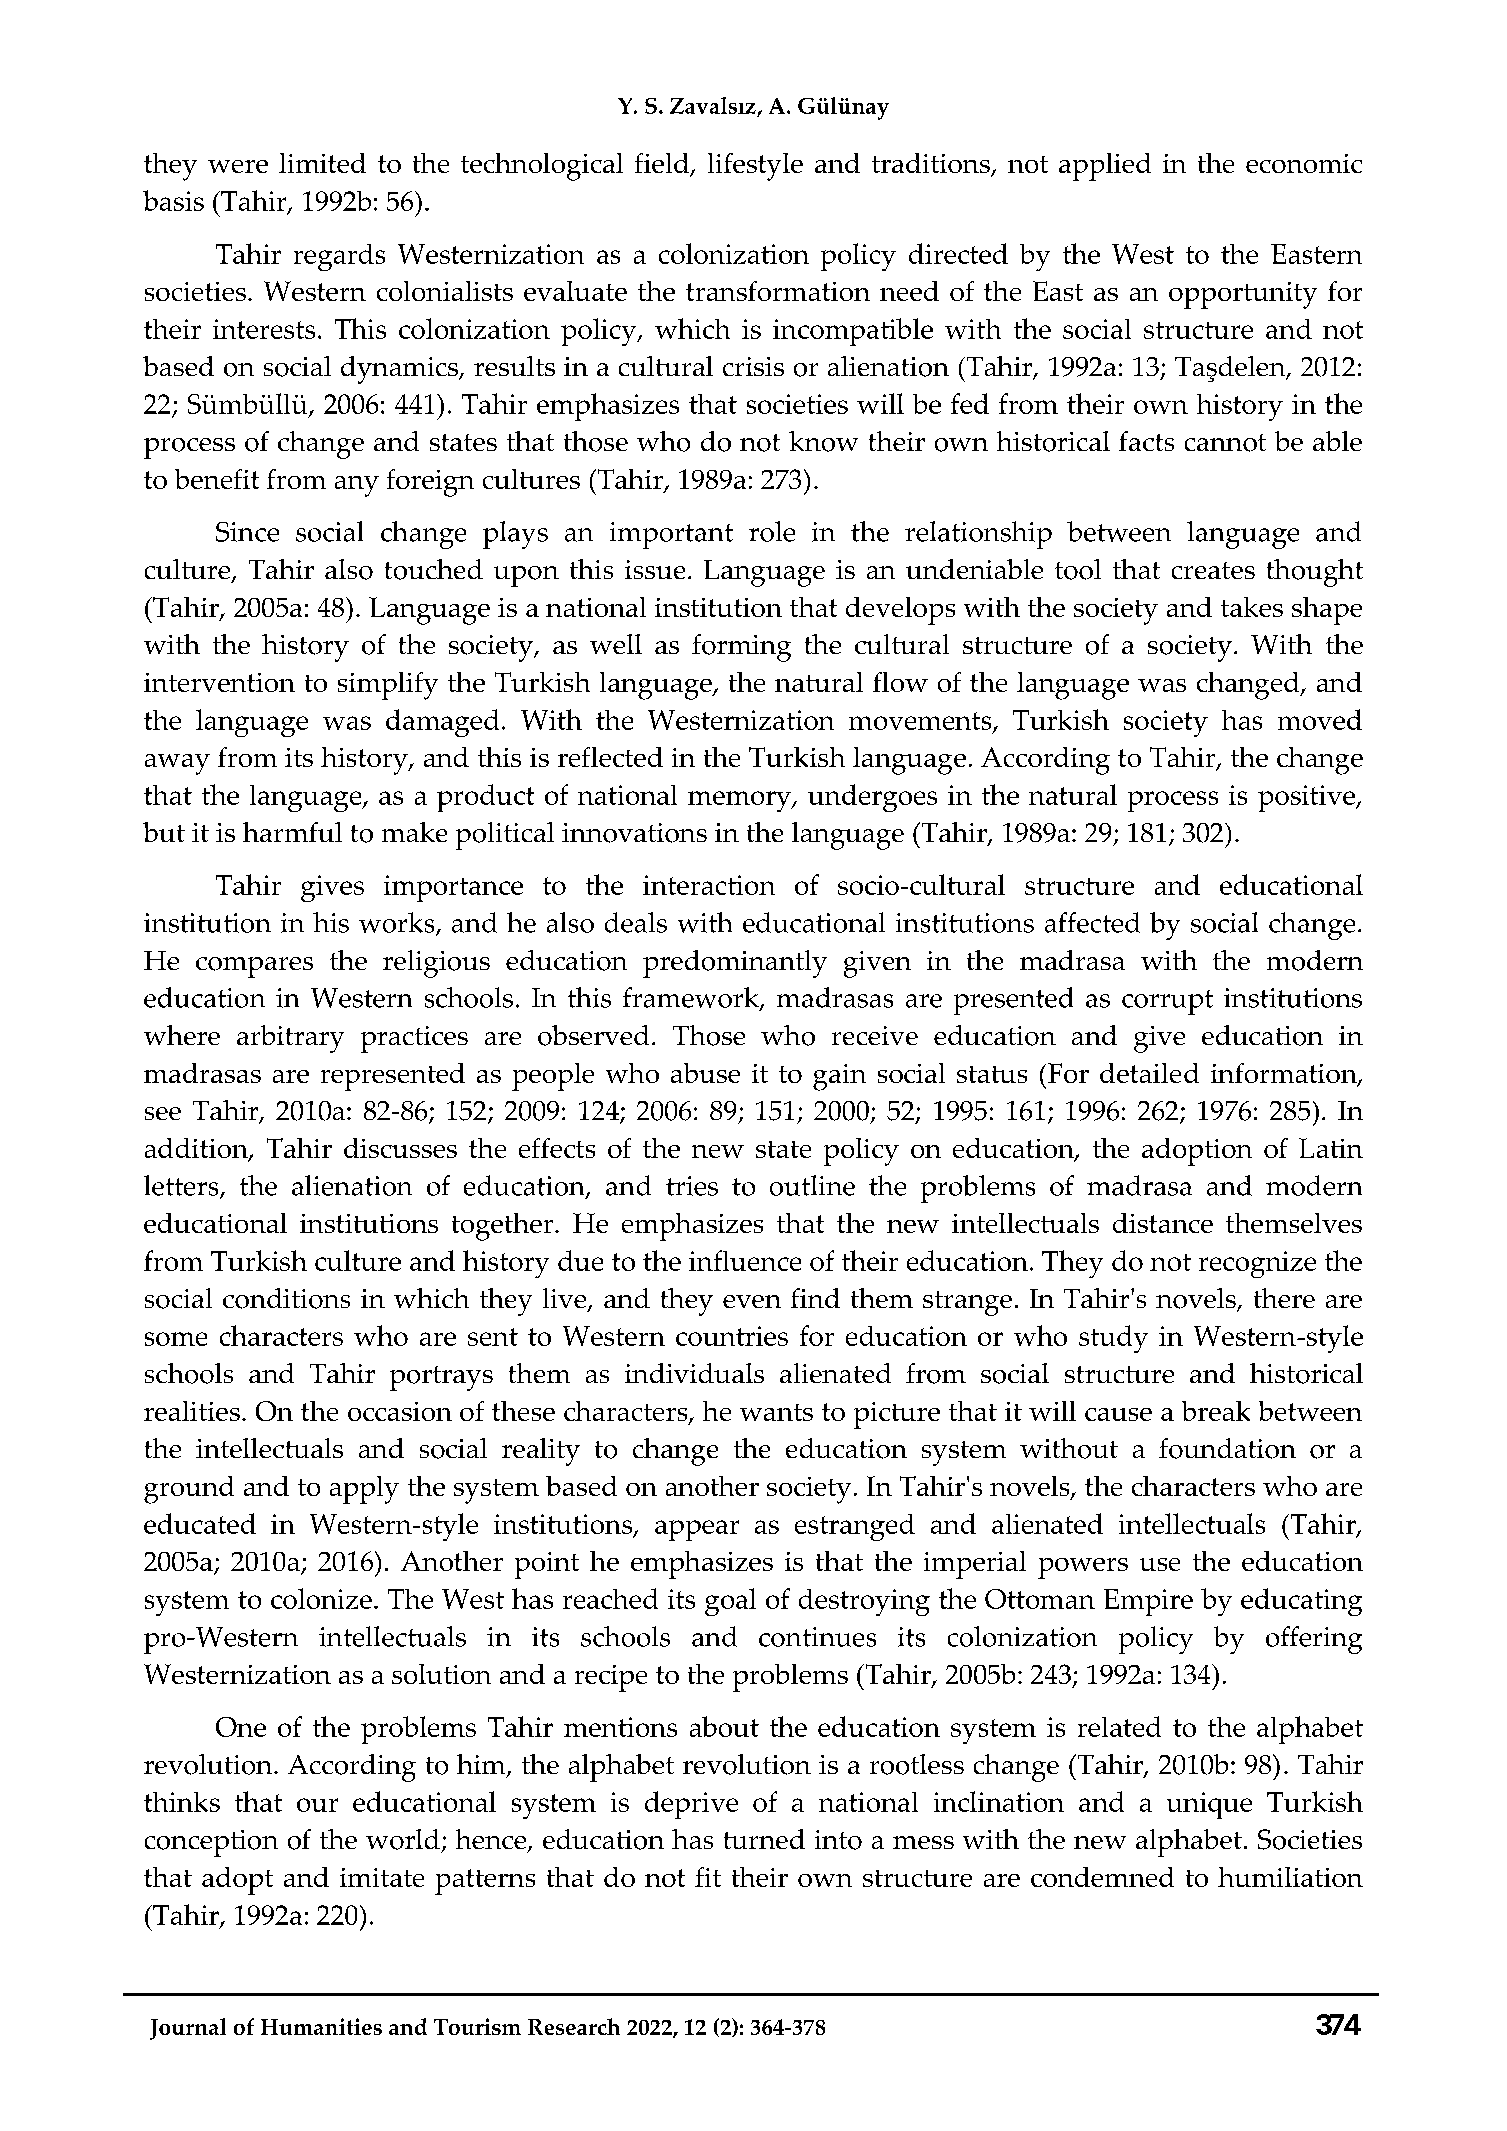 This page has height=2131, width=1507. I want to click on occasion, so click(400, 1411).
